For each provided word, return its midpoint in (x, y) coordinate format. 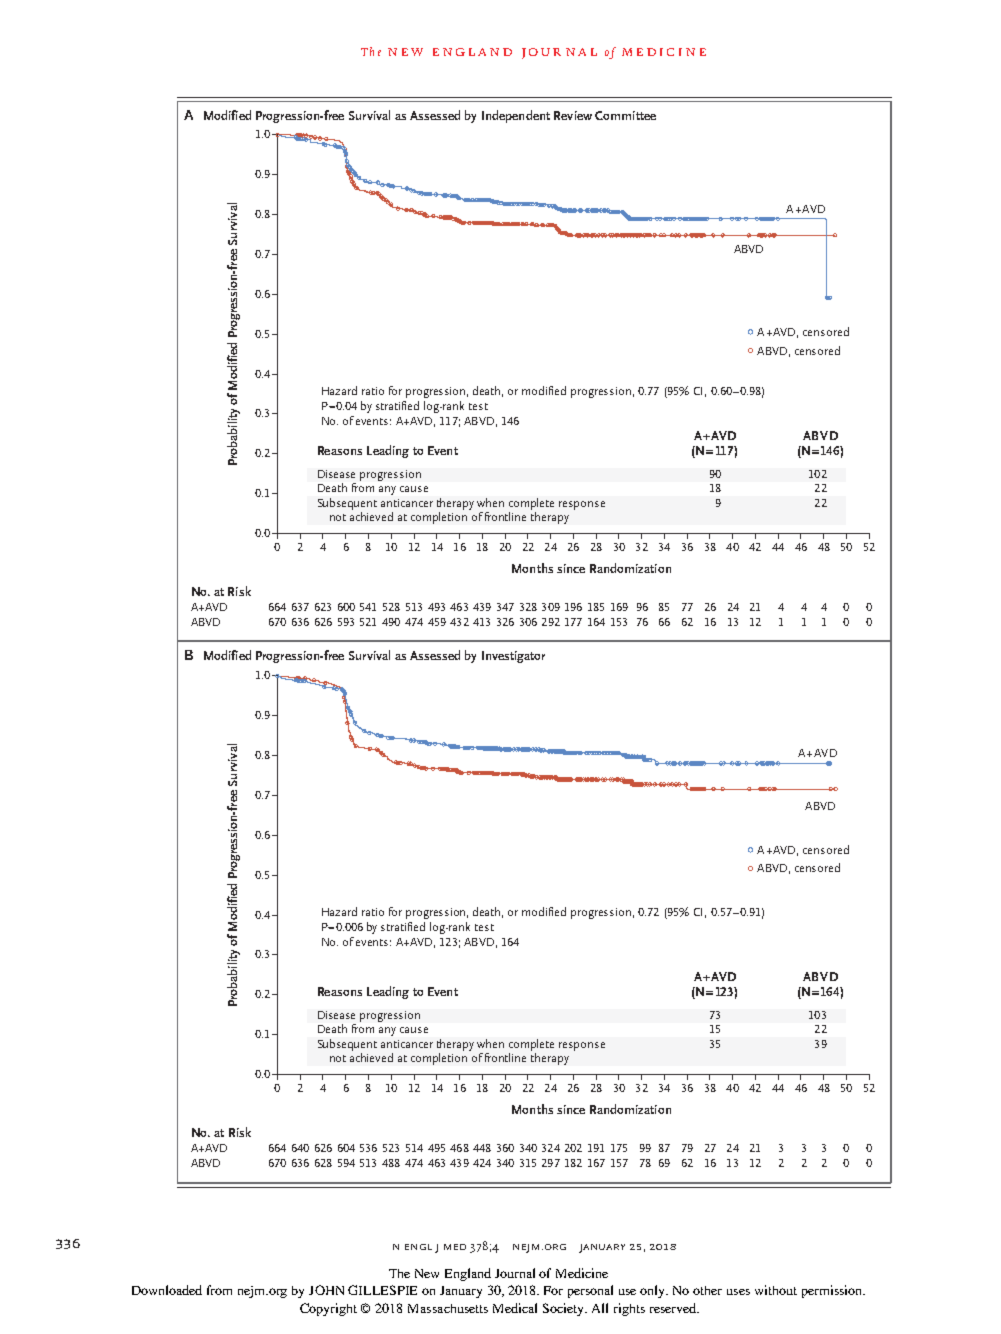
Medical (515, 1308)
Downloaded (167, 1290)
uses (738, 1292)
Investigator (513, 657)
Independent (516, 116)
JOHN (326, 1290)
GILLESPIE (382, 1290)
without (776, 1290)
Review (573, 115)
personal (590, 1291)
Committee (625, 115)
